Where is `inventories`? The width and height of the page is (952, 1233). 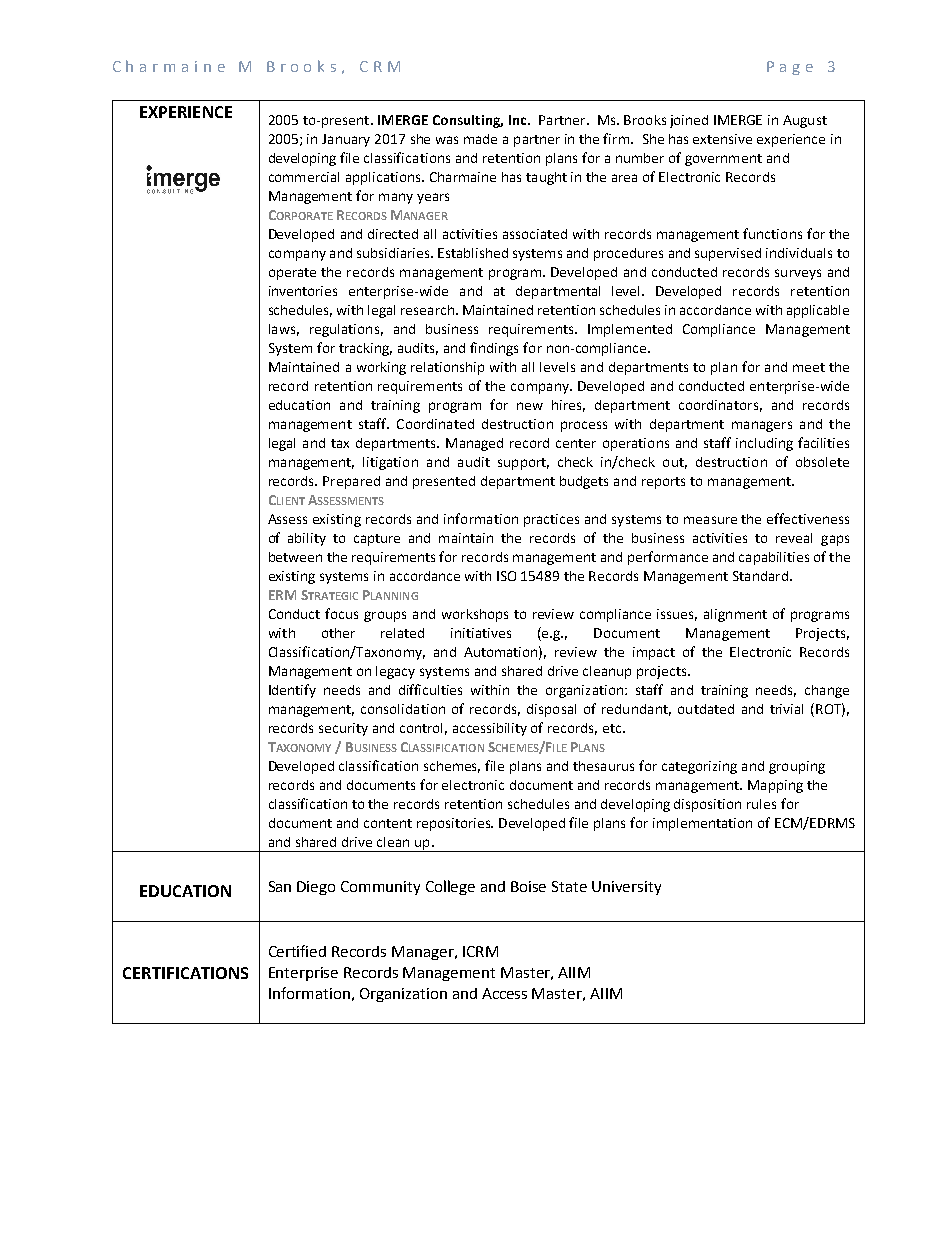
inventories is located at coordinates (303, 291).
